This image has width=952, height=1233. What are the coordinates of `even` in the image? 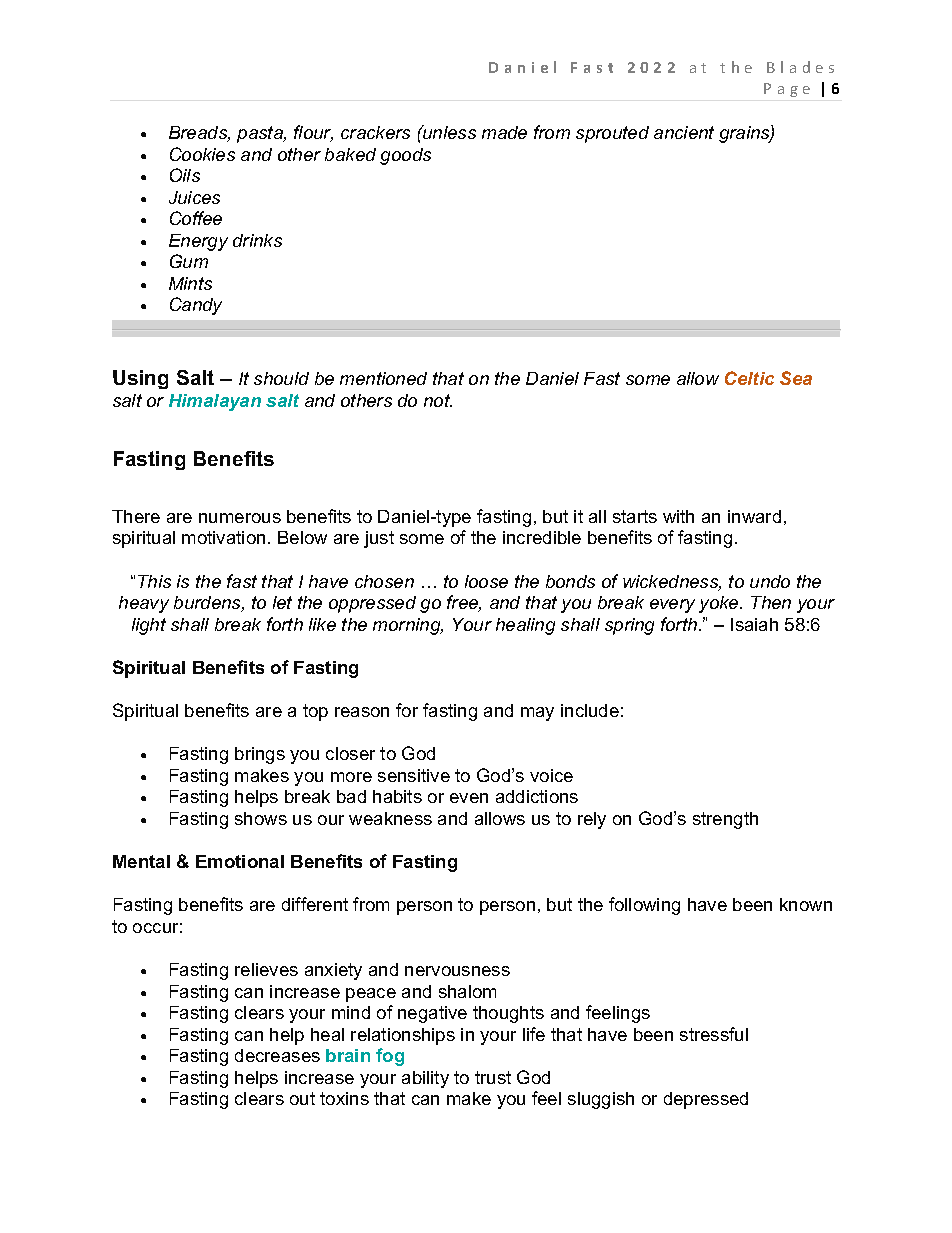 It's located at (469, 798).
